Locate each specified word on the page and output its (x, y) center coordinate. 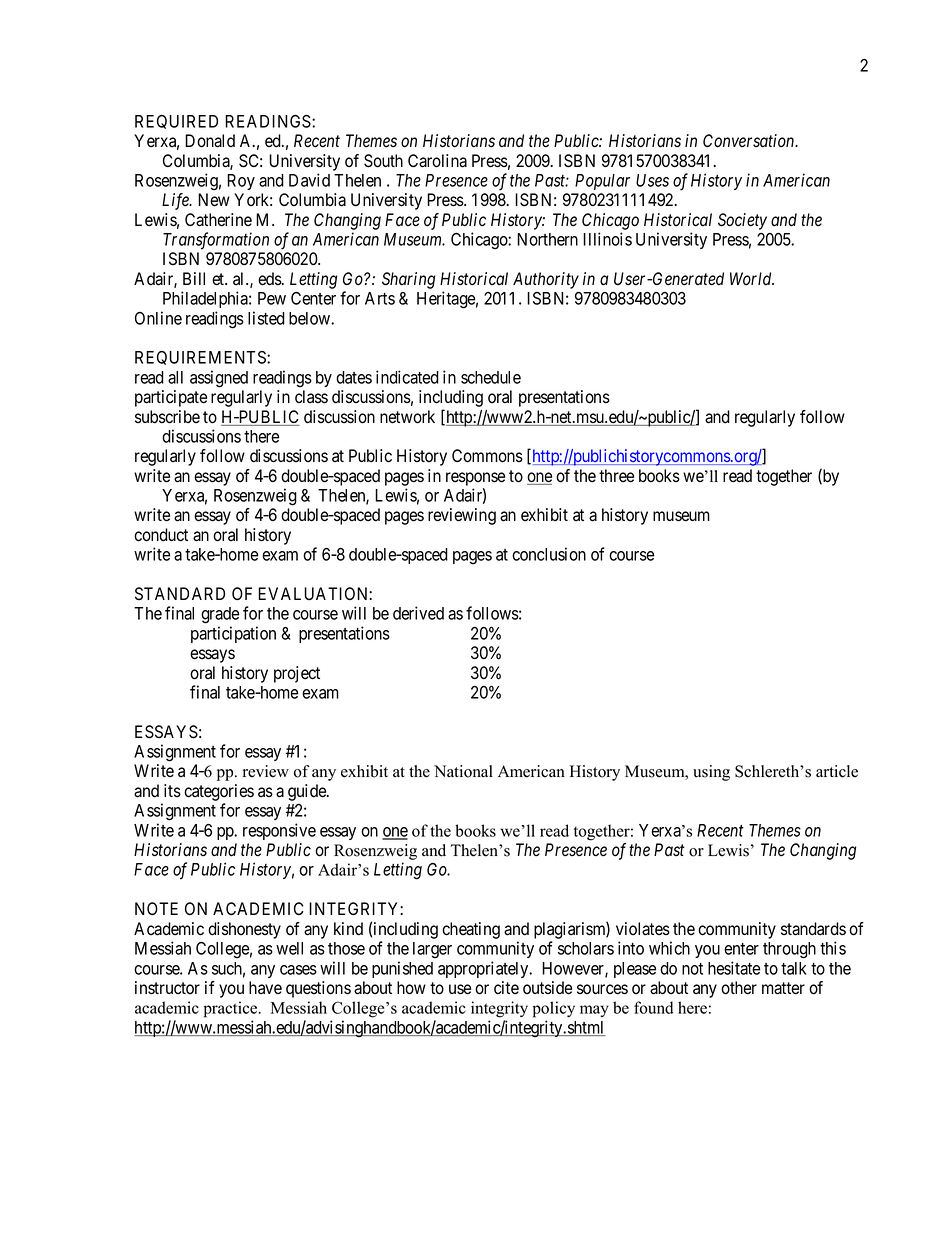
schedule (491, 377)
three (616, 476)
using (711, 773)
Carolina (437, 161)
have (265, 988)
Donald (210, 141)
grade (220, 615)
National (463, 771)
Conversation (750, 141)
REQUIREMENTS (201, 358)
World (752, 279)
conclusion (549, 554)
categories (219, 792)
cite (506, 988)
